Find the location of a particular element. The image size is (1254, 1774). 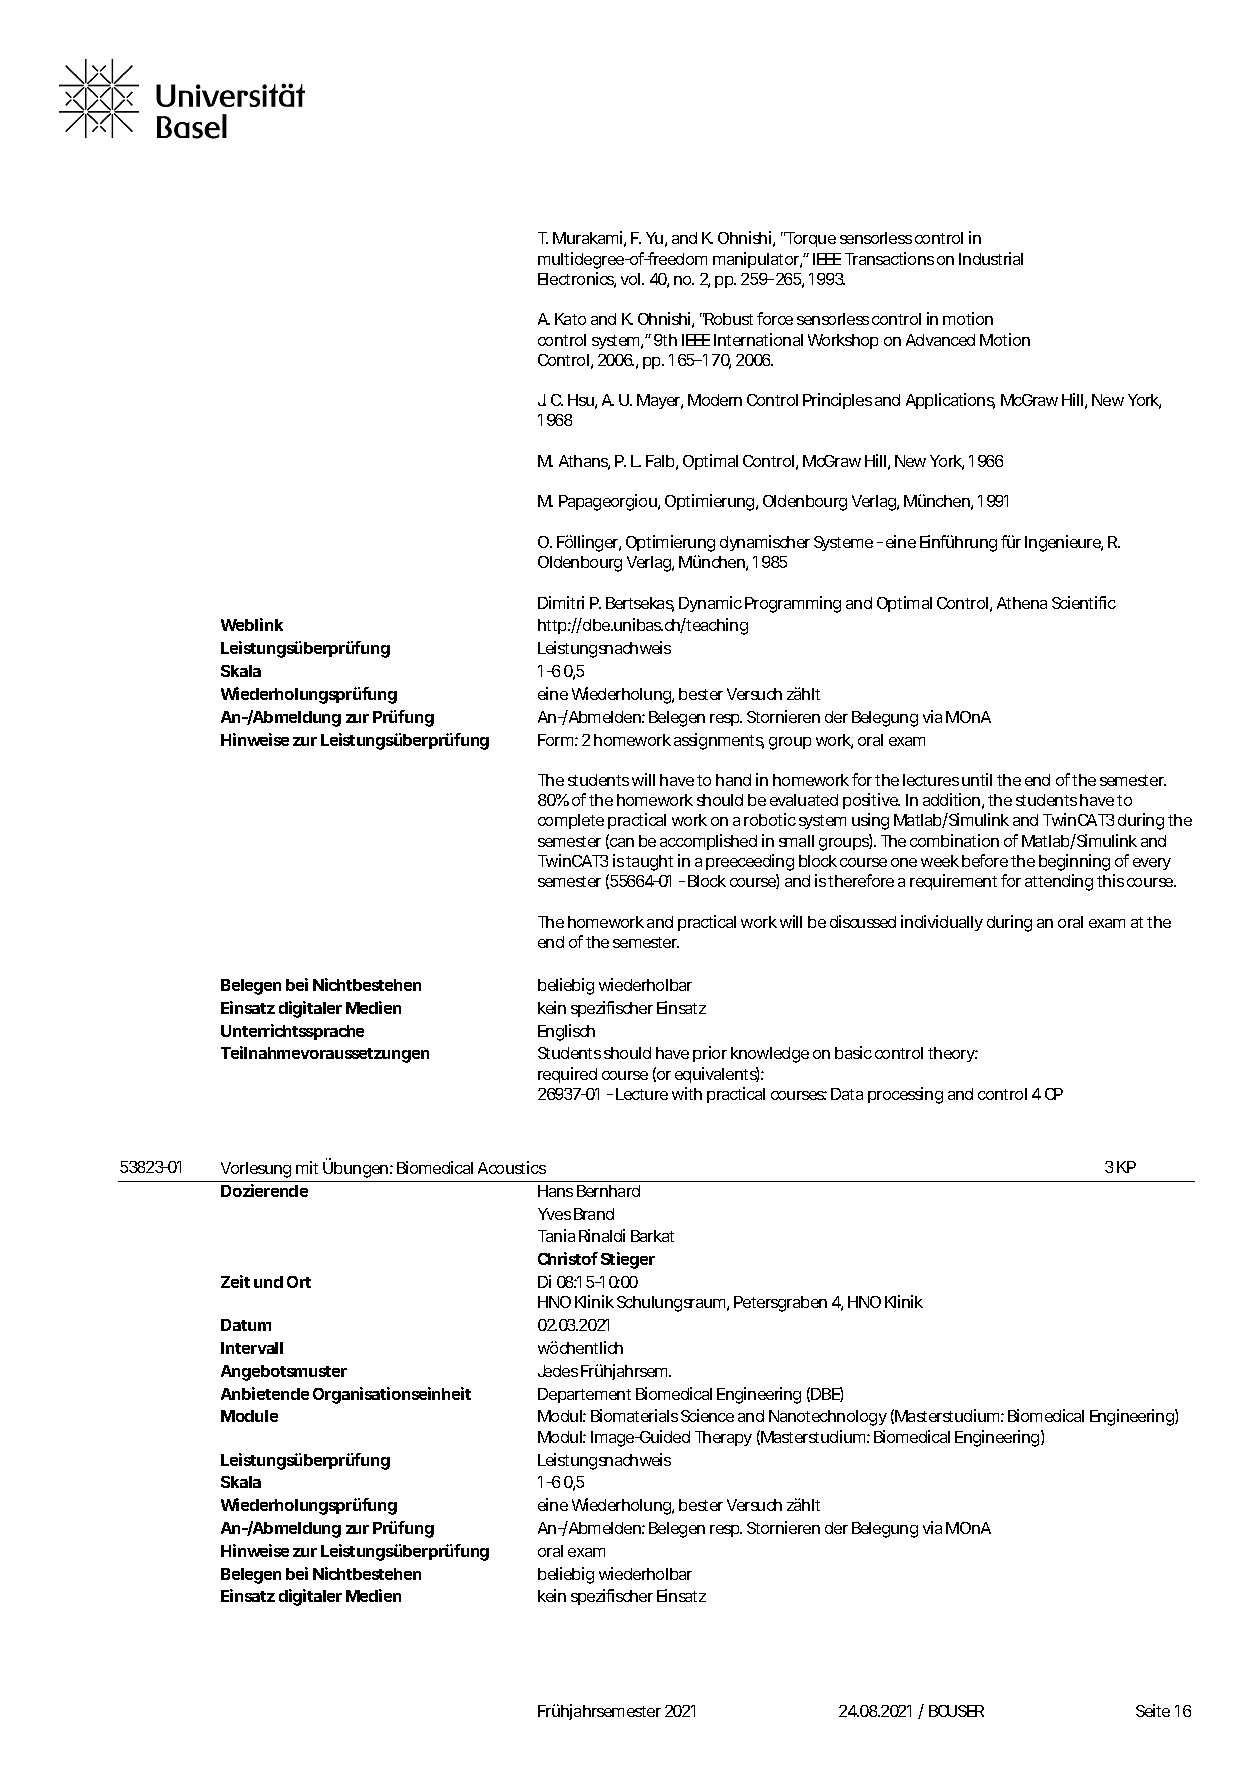

Ort is located at coordinates (299, 1282).
